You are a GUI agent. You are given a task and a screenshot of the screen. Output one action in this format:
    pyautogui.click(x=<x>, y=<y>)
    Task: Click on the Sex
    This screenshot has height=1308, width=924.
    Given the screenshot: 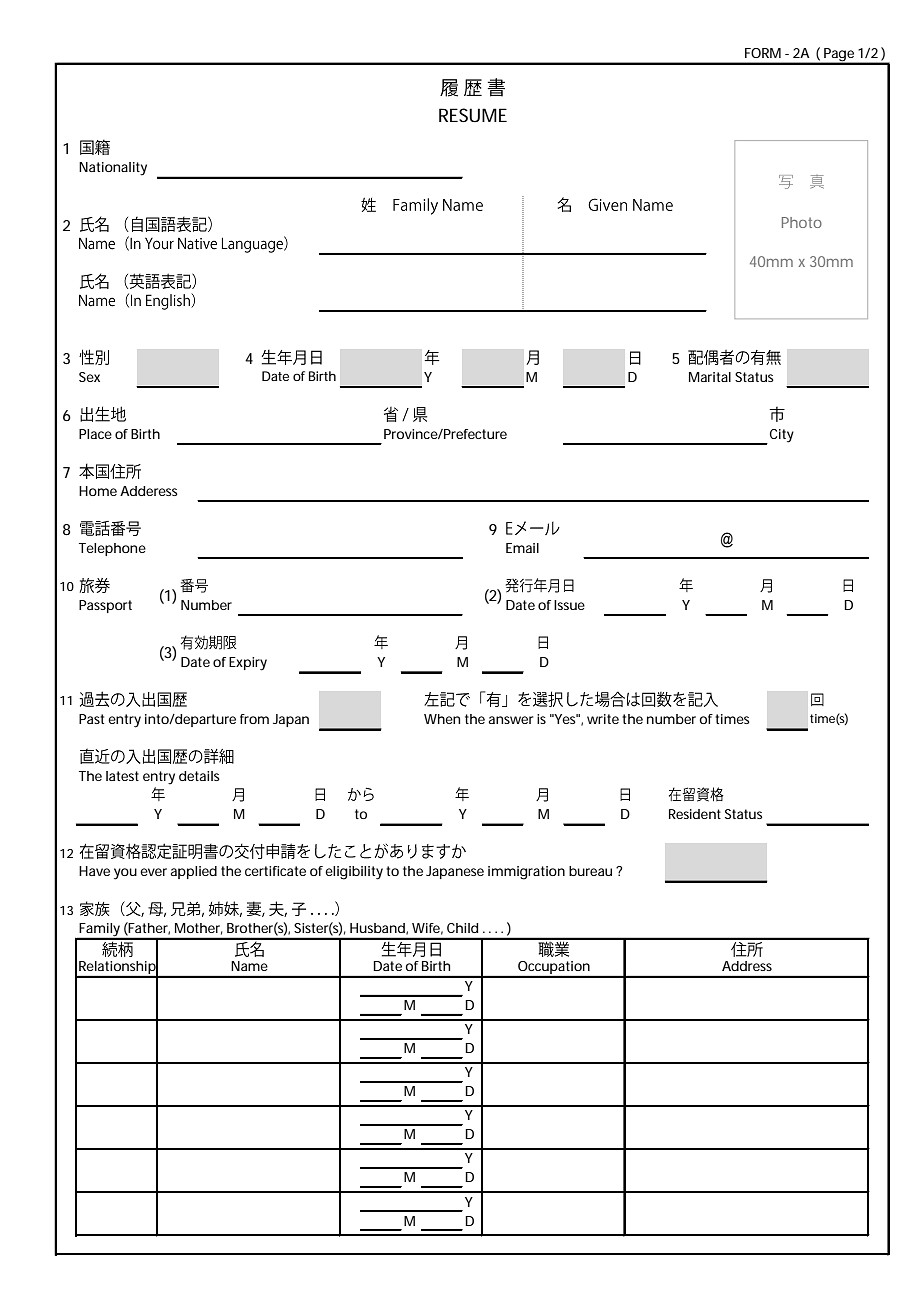 What is the action you would take?
    pyautogui.click(x=89, y=377)
